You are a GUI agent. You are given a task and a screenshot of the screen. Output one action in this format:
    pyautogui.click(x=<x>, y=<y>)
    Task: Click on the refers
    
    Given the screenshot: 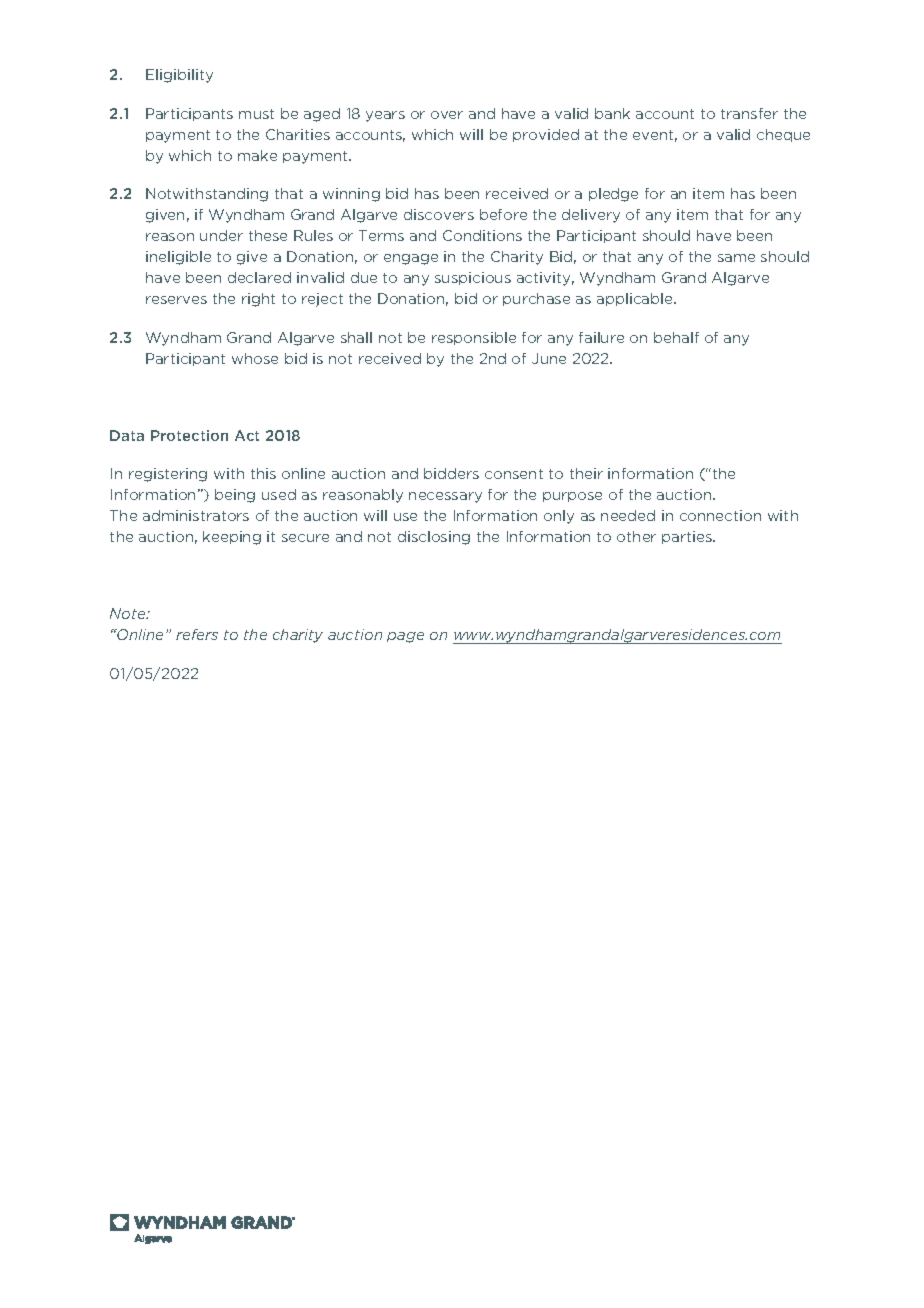 What is the action you would take?
    pyautogui.click(x=197, y=634)
